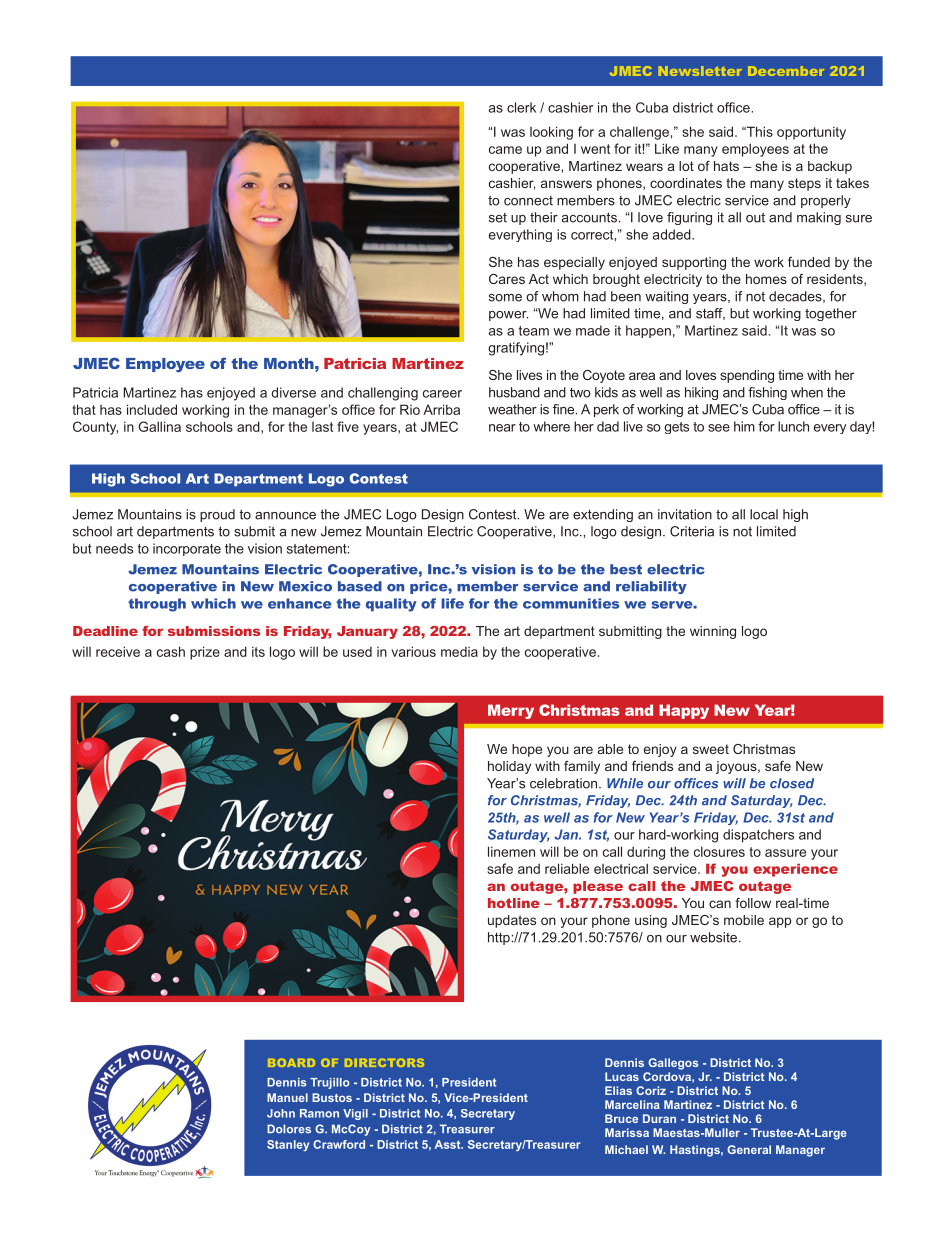 The image size is (952, 1233). I want to click on linemen, so click(511, 851).
